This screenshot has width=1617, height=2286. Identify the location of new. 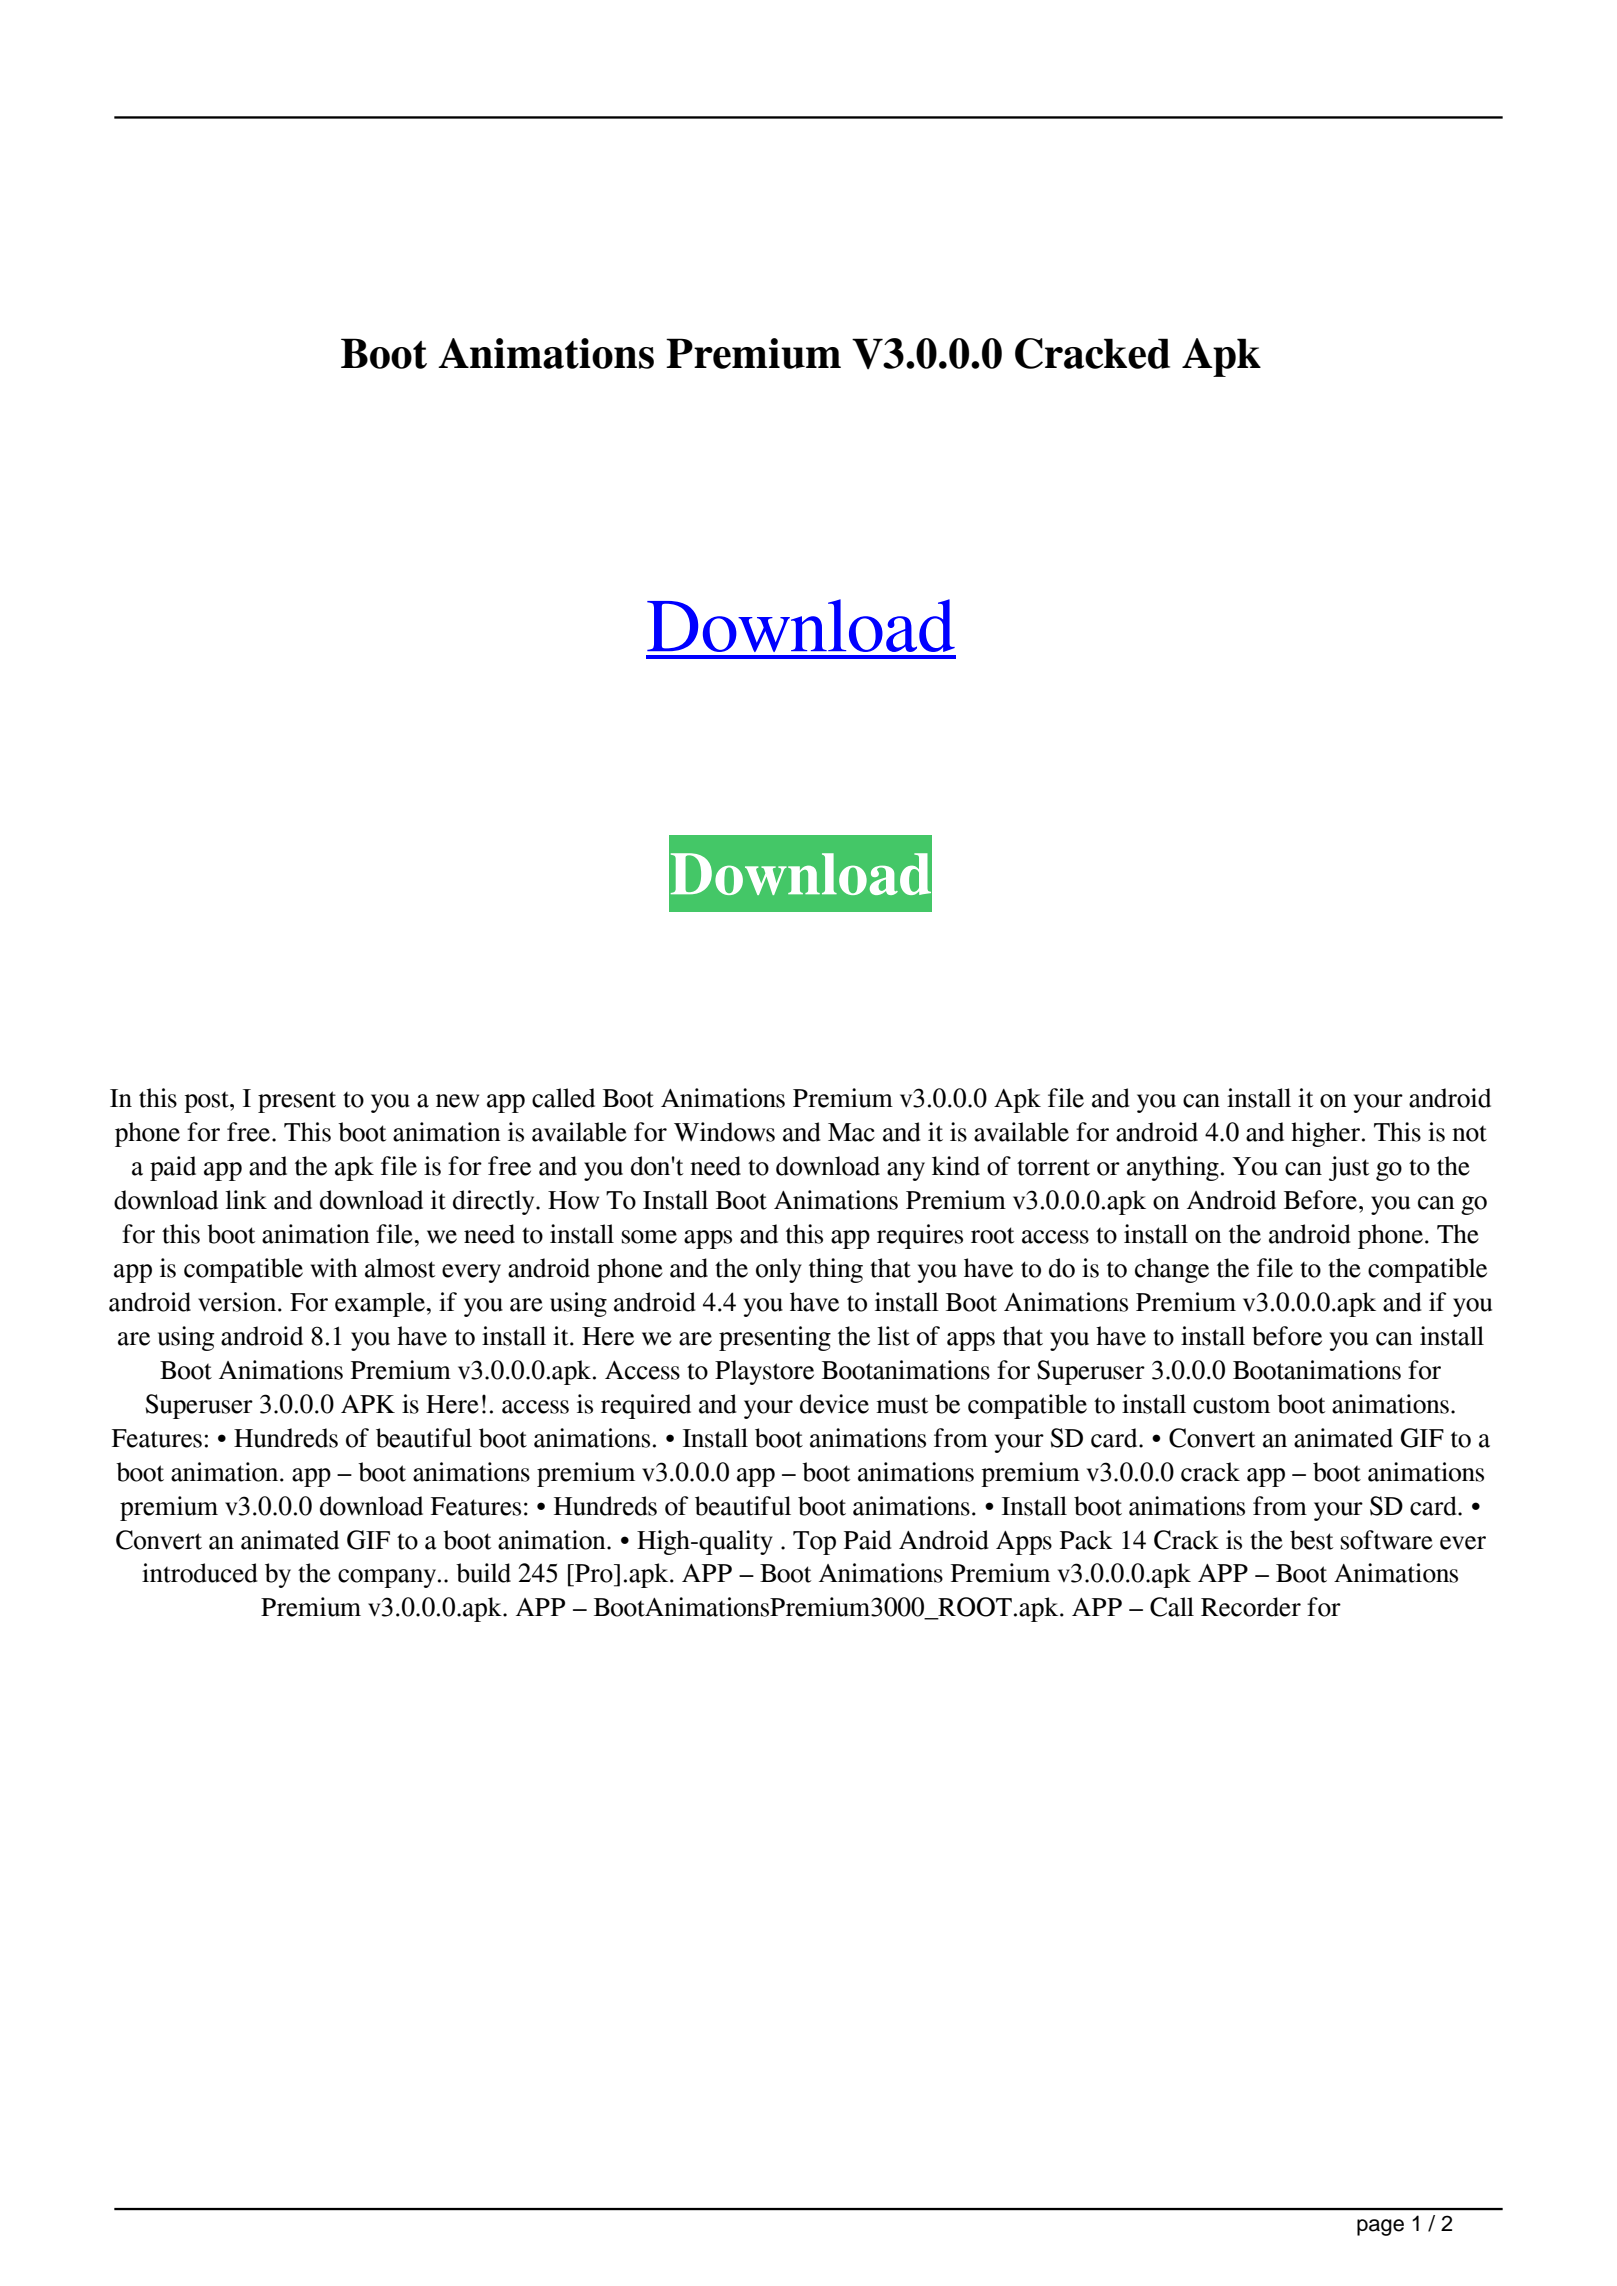
(457, 1101).
